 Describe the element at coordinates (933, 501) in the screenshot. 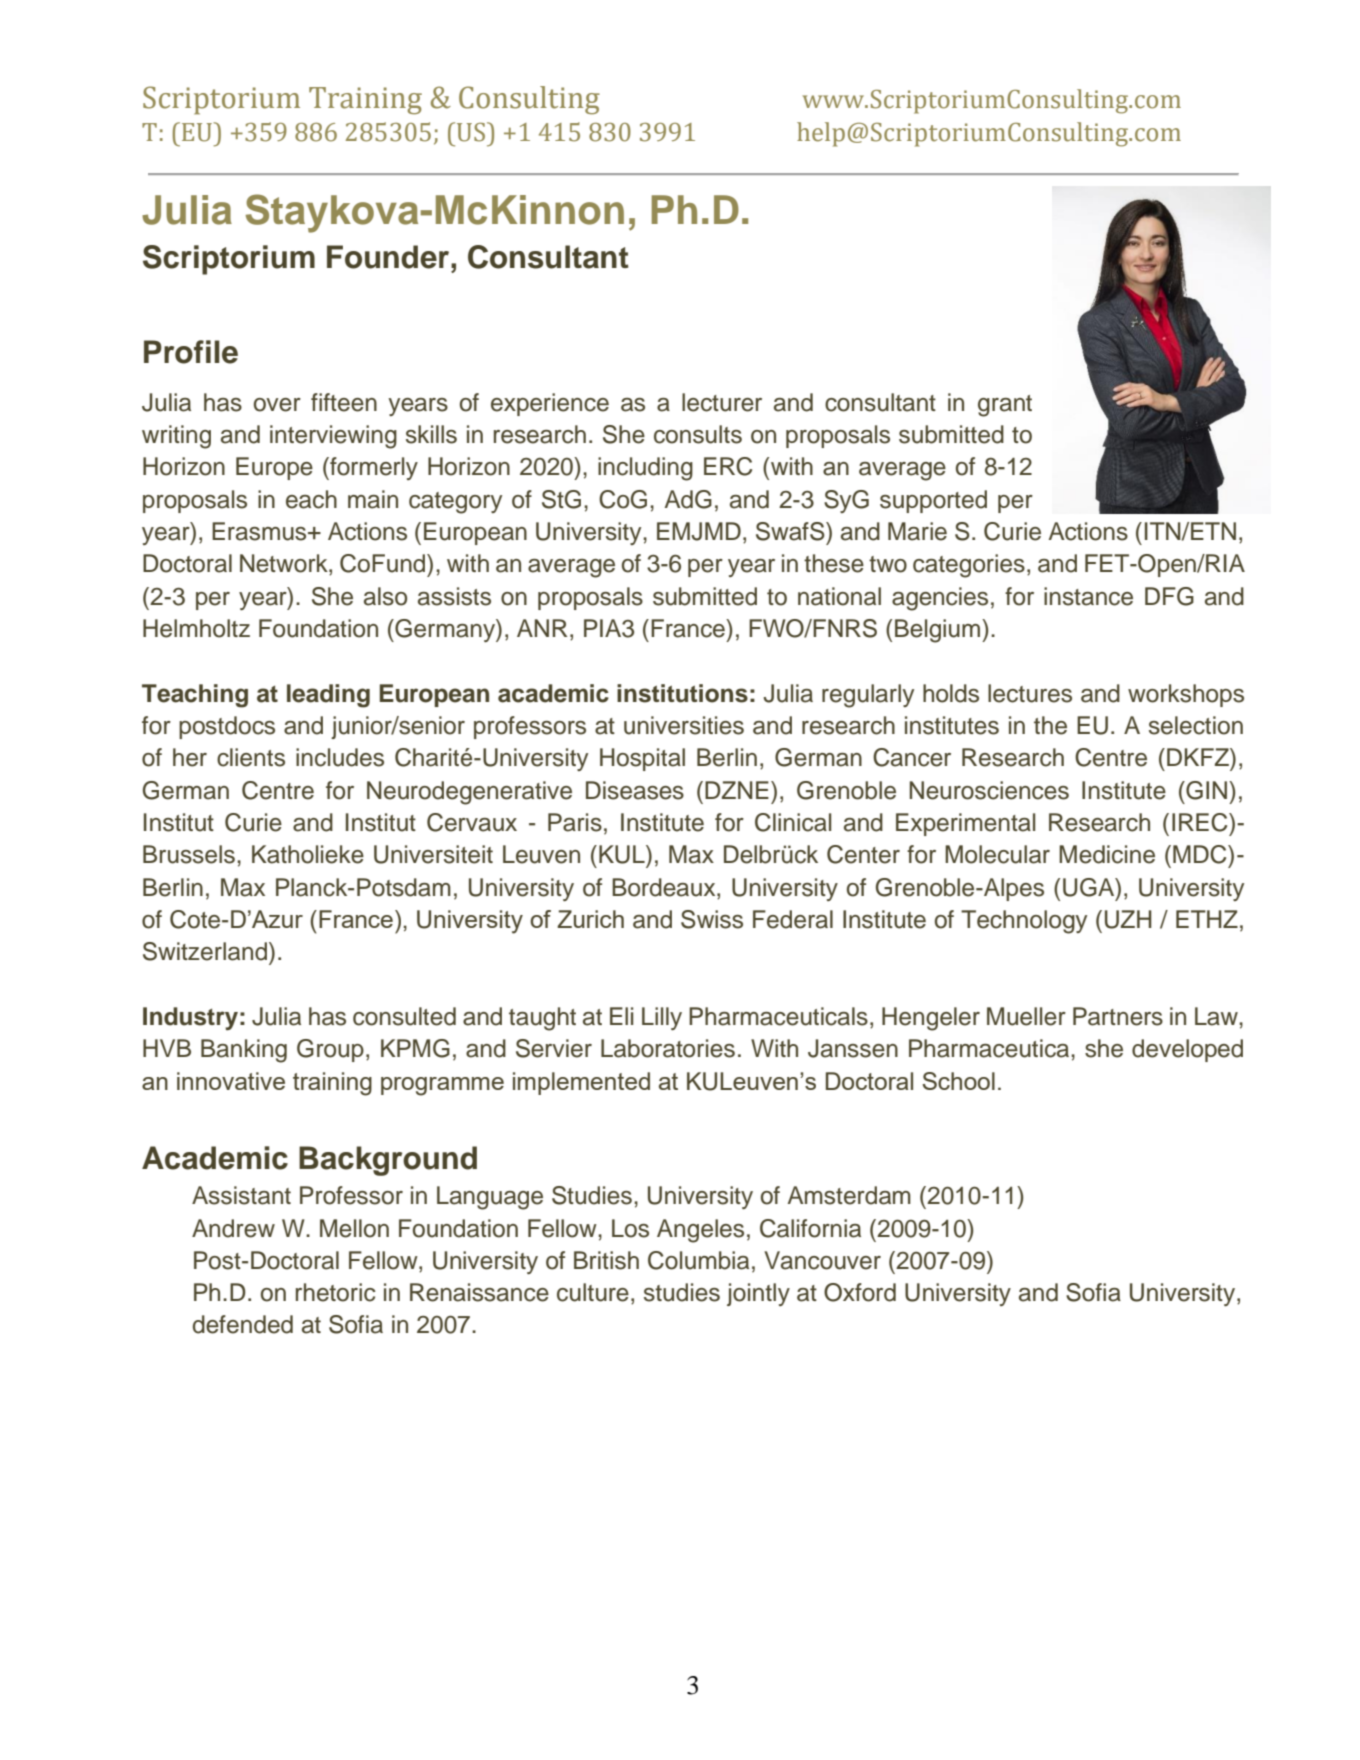

I see `supported` at that location.
